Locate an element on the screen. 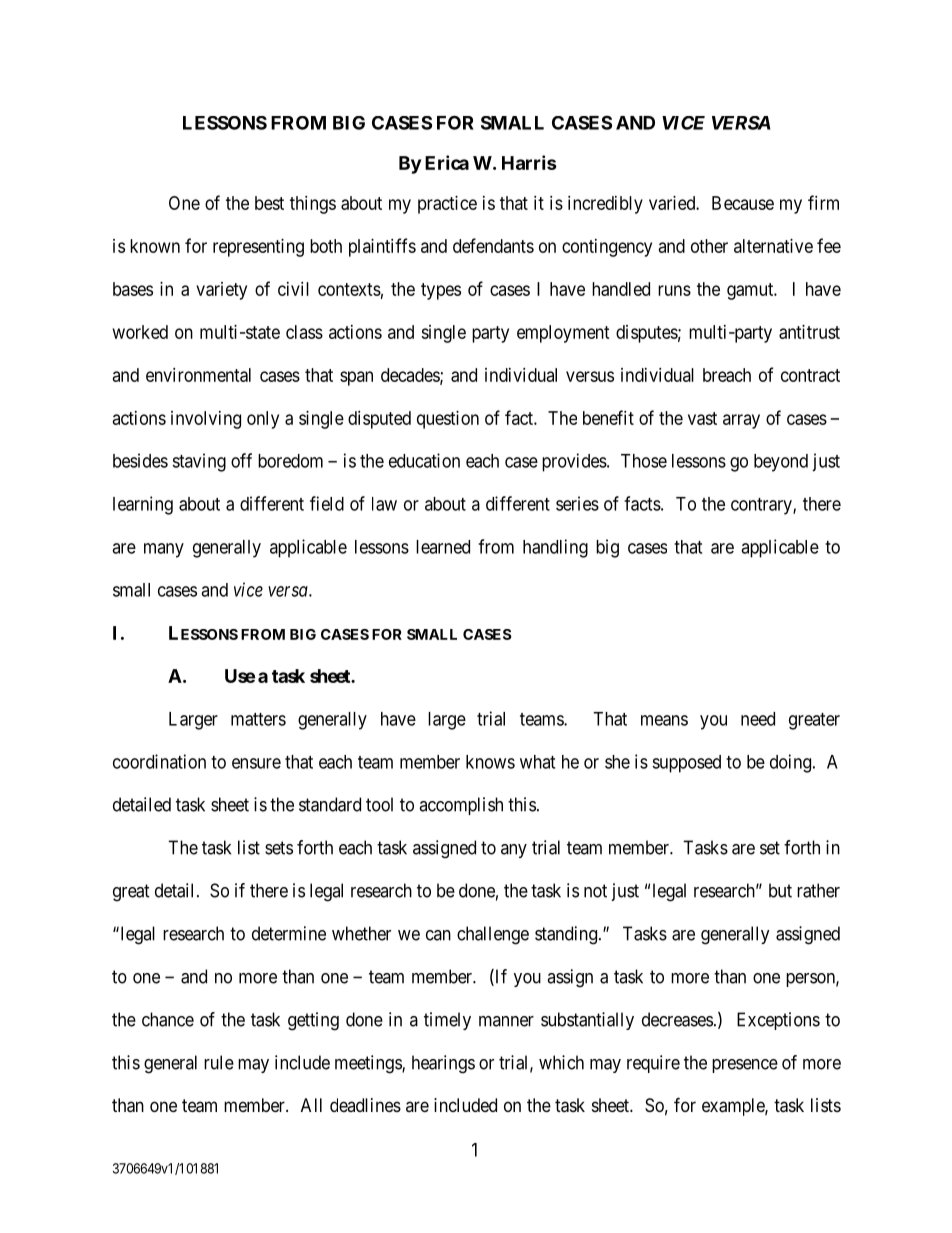 The width and height of the screenshot is (952, 1233). contrary is located at coordinates (762, 506).
